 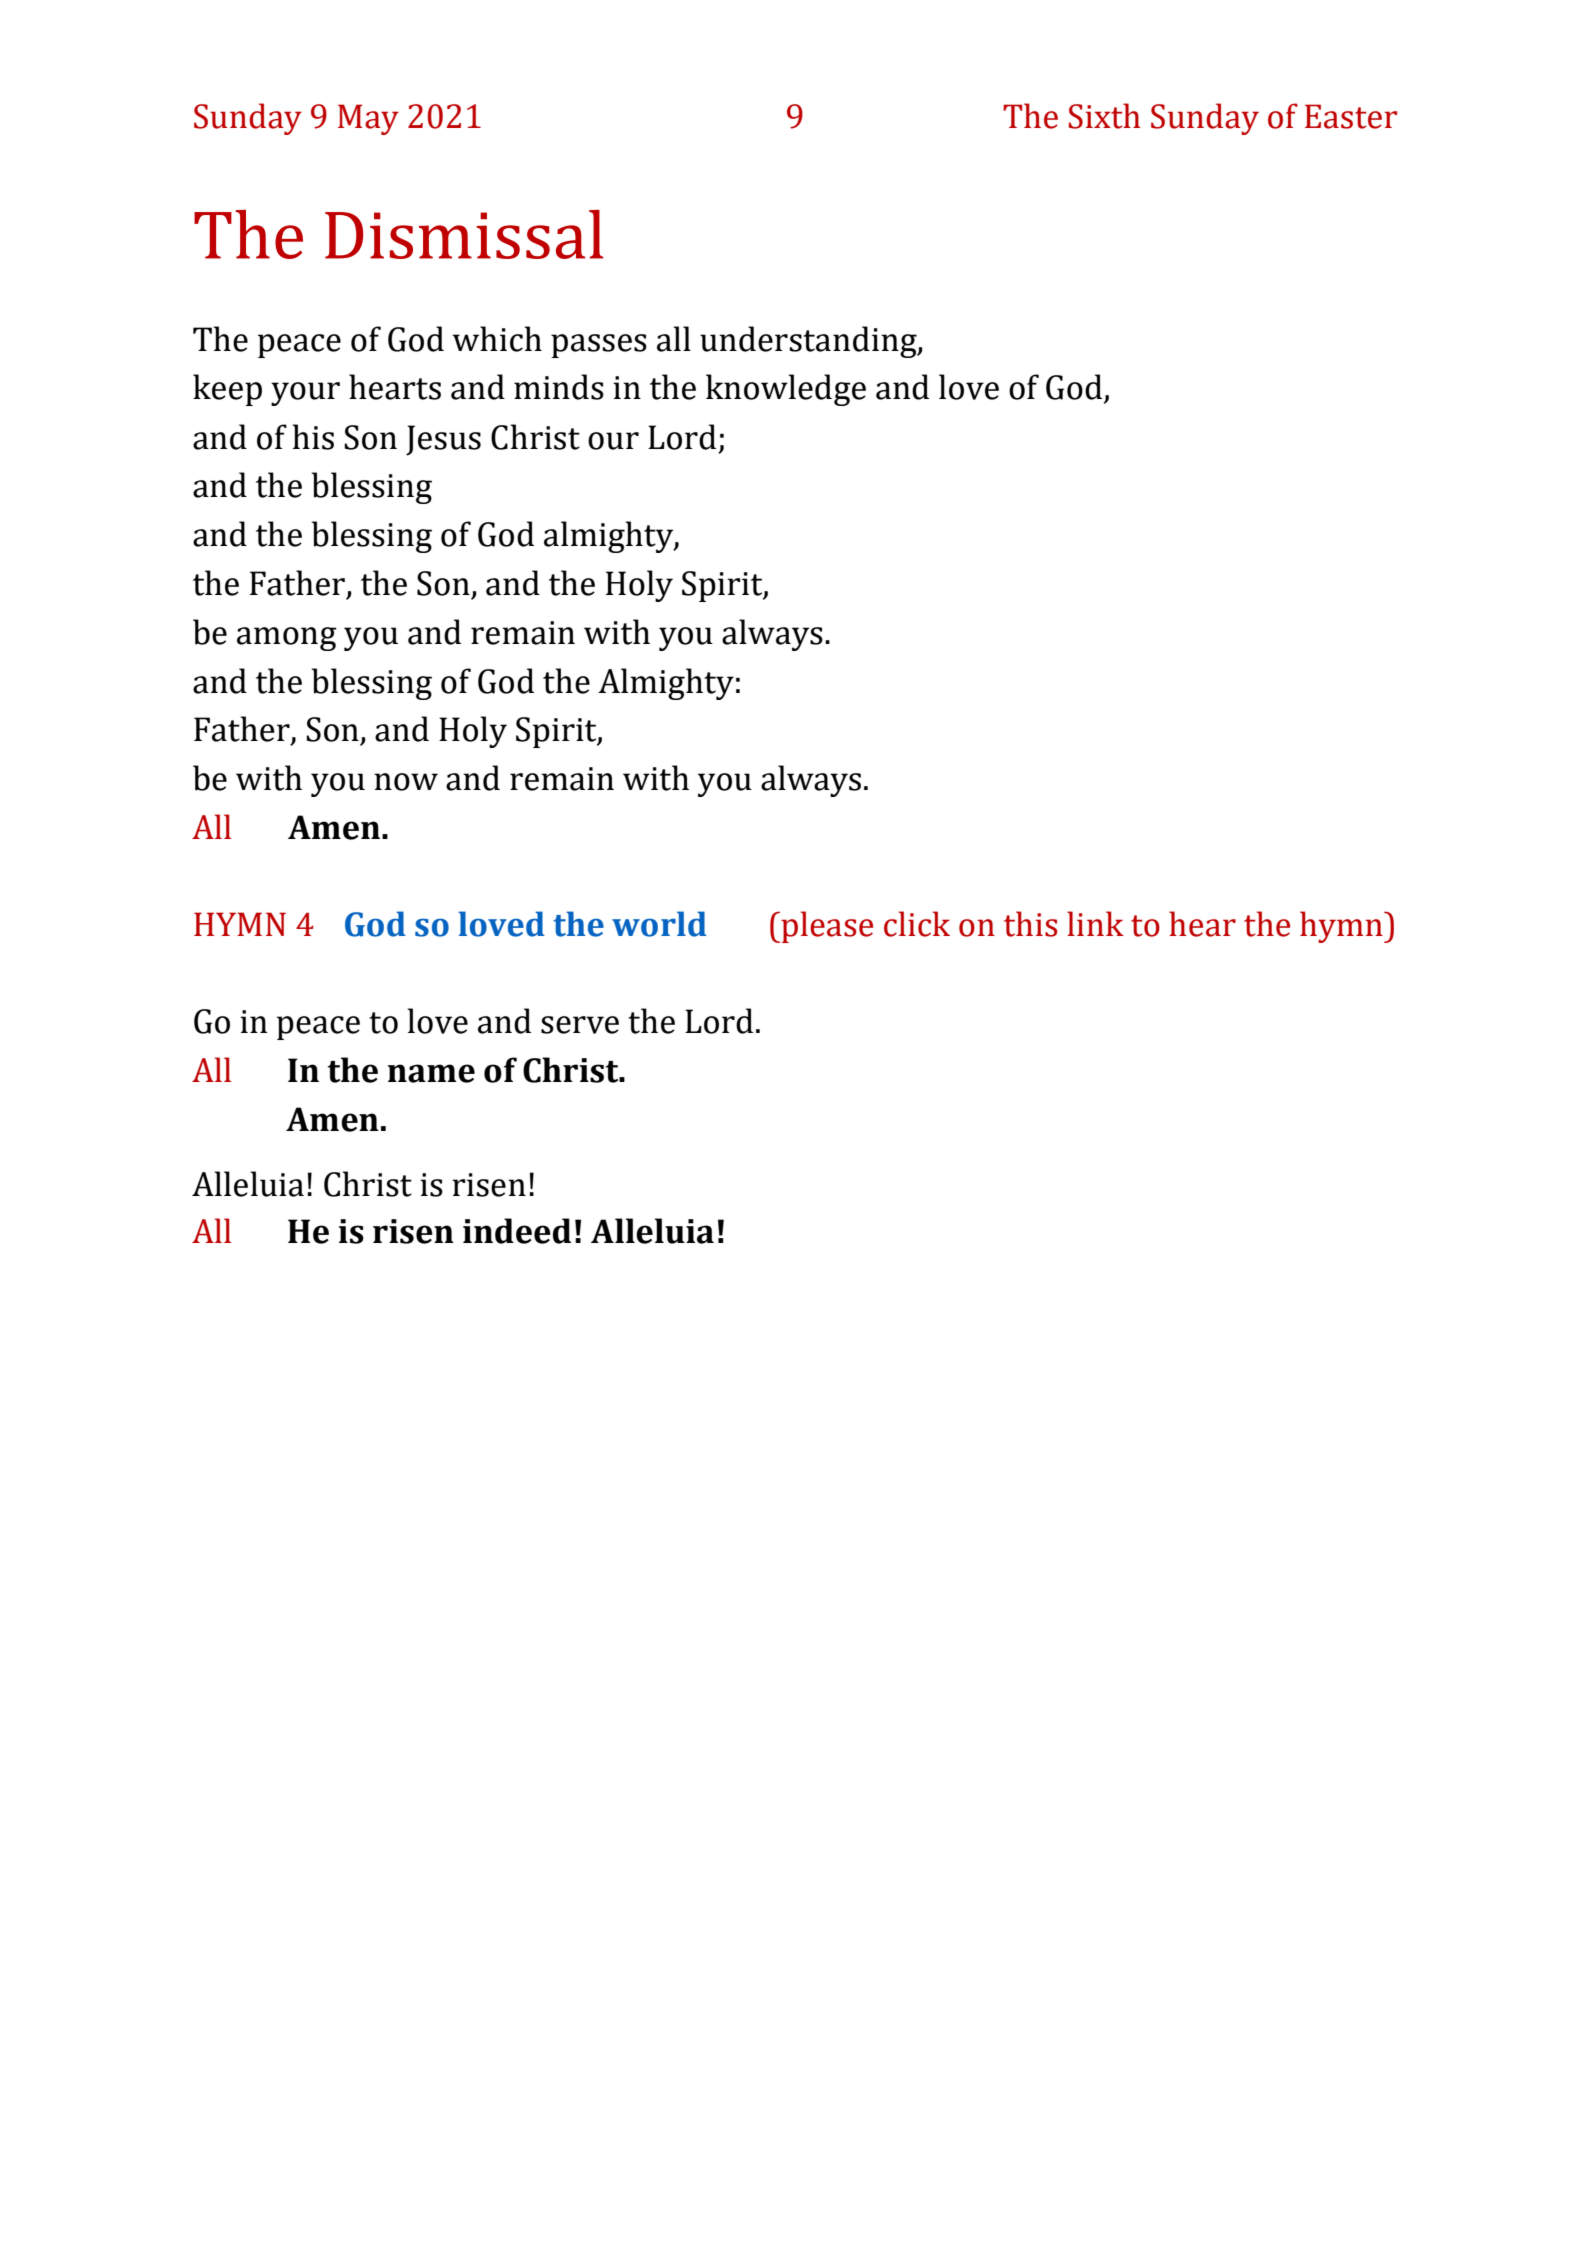 What do you see at coordinates (809, 342) in the page?
I see `understanding` at bounding box center [809, 342].
